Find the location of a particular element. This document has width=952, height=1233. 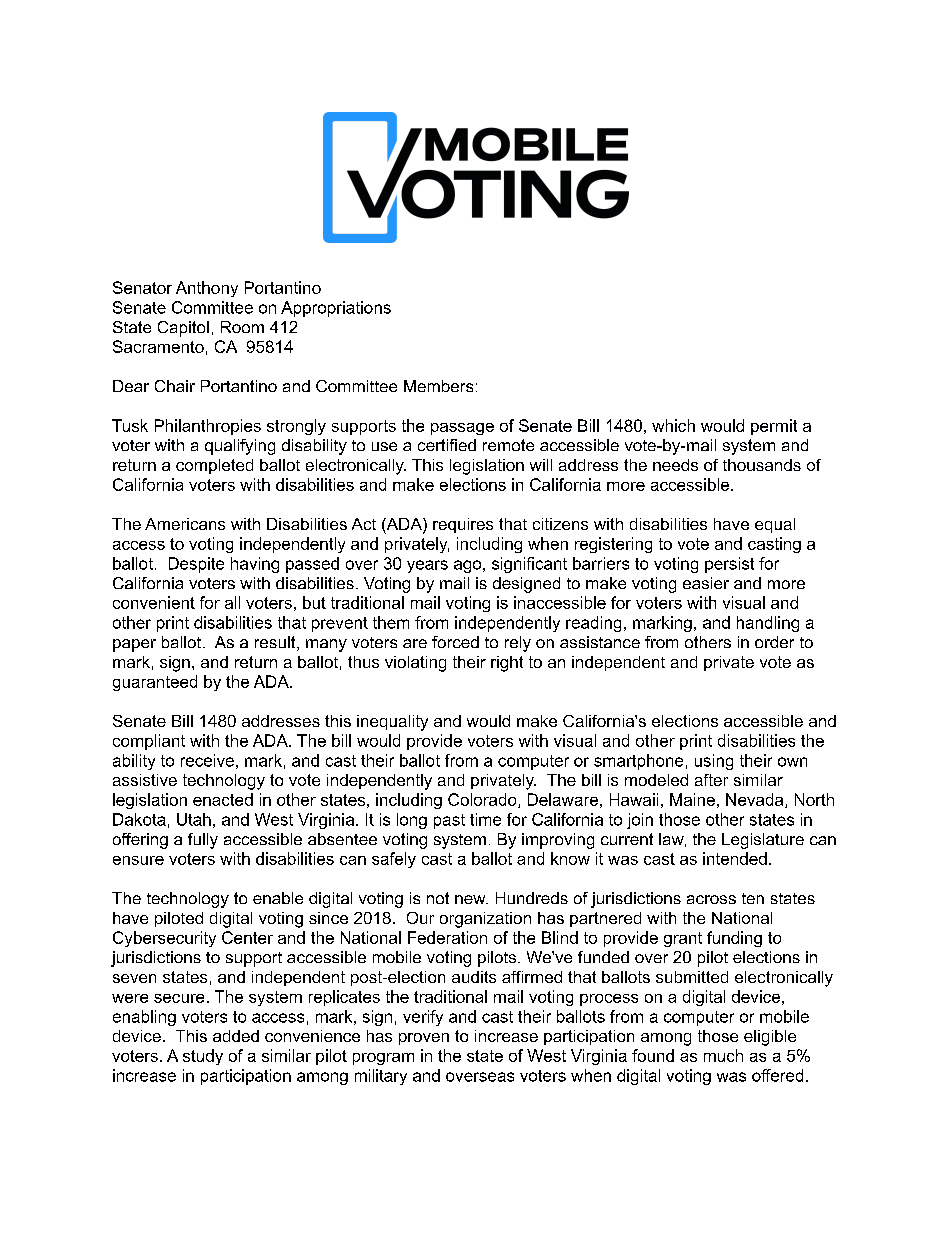

enacted is located at coordinates (223, 799).
